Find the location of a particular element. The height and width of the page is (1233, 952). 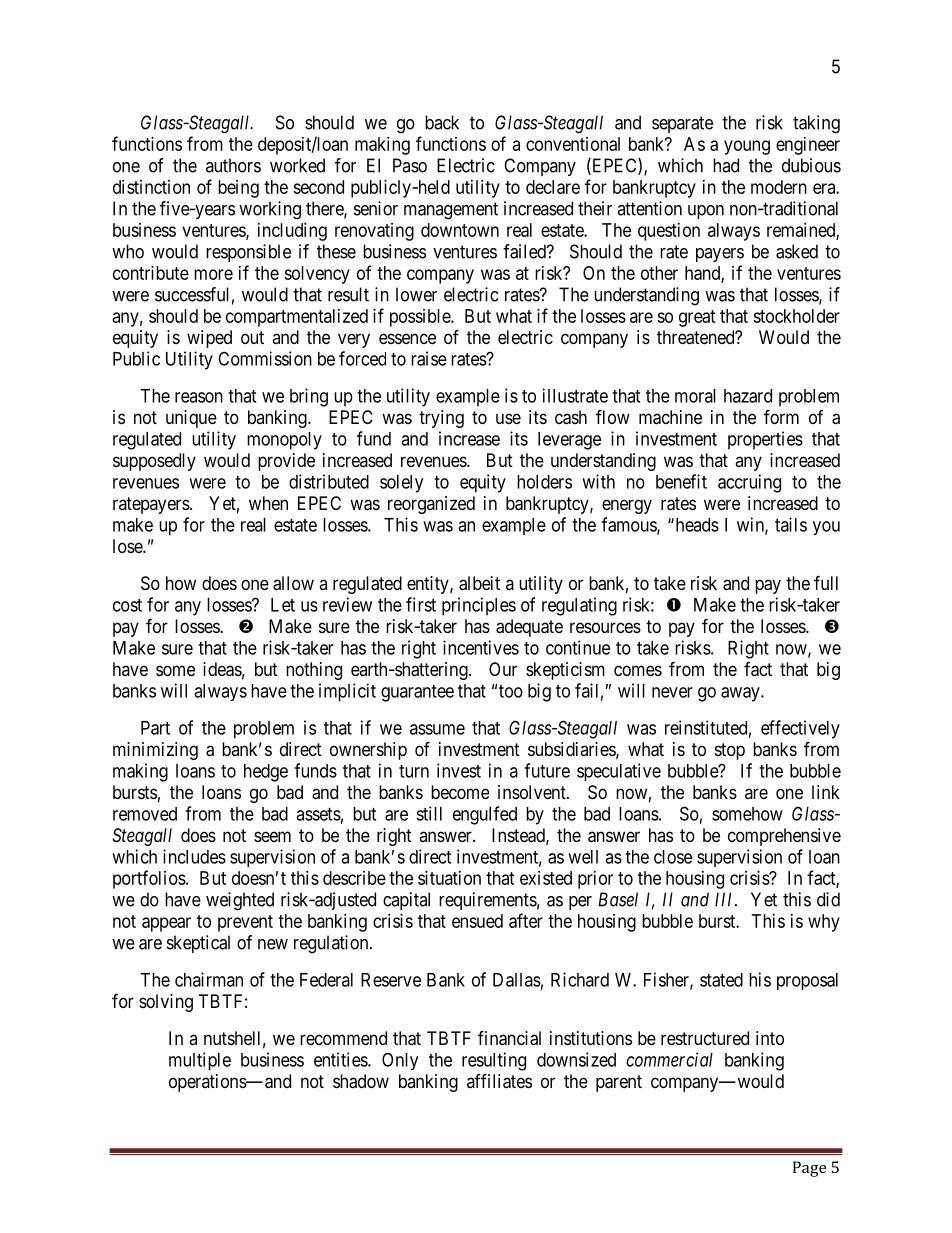

young is located at coordinates (747, 147).
